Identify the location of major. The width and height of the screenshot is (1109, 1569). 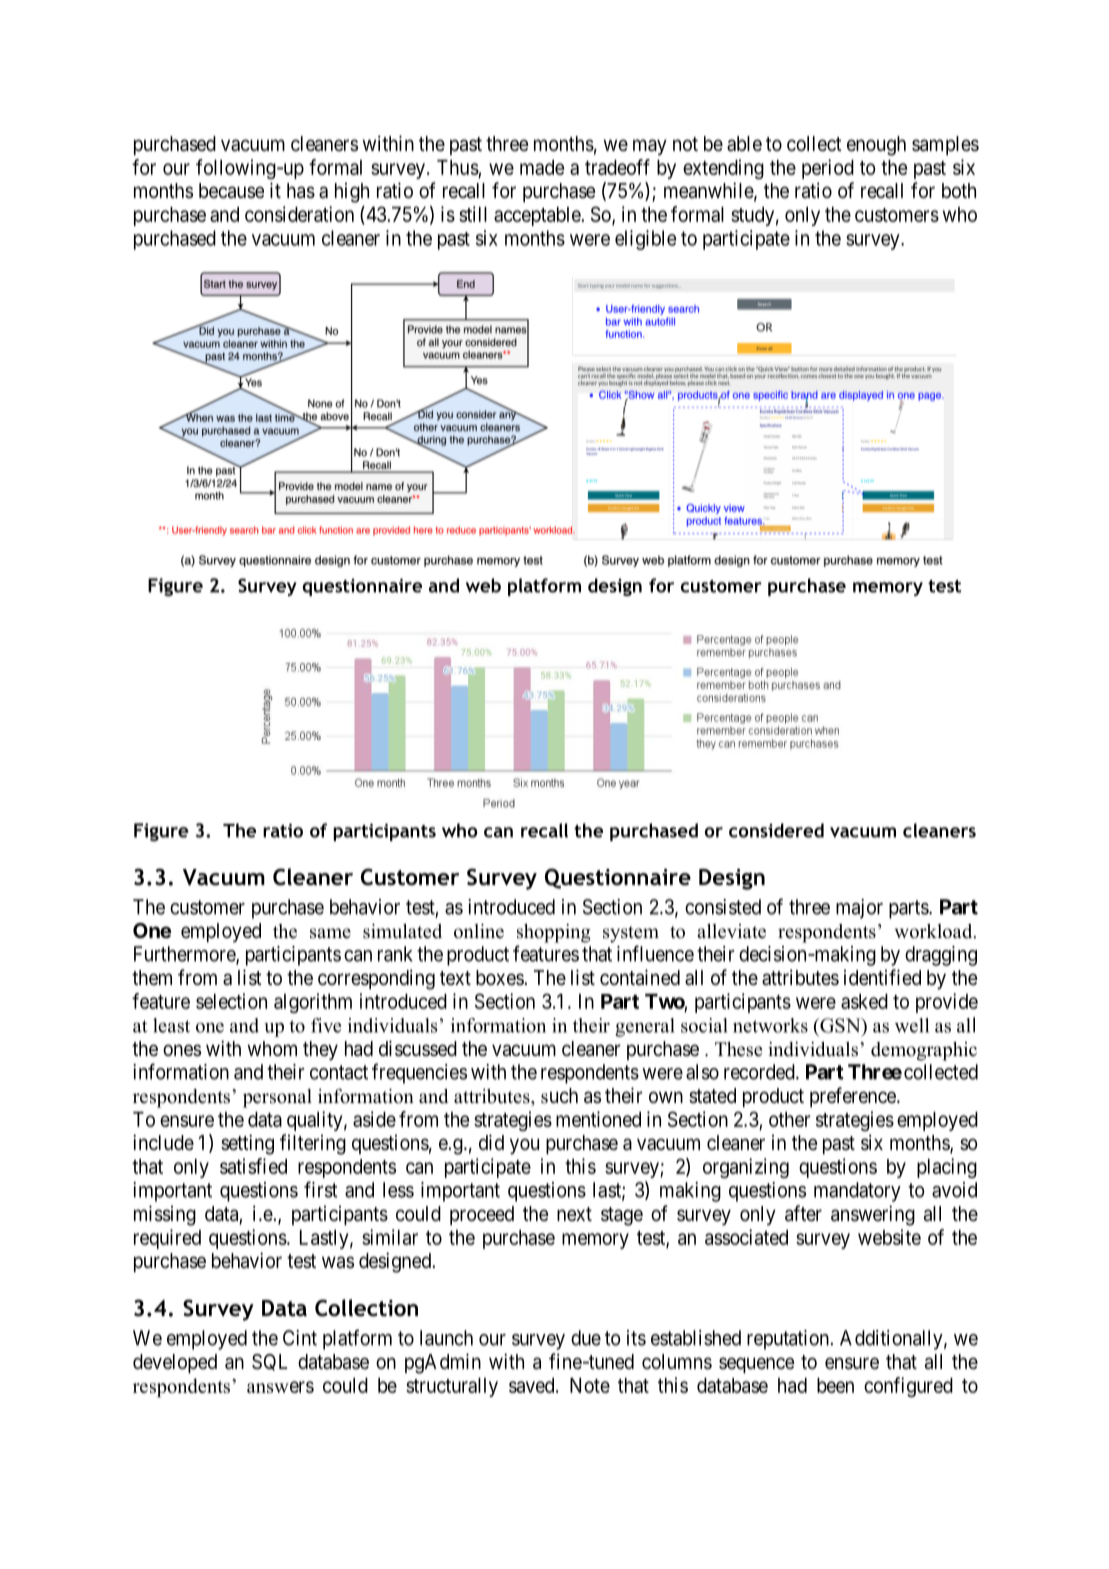
(859, 909).
